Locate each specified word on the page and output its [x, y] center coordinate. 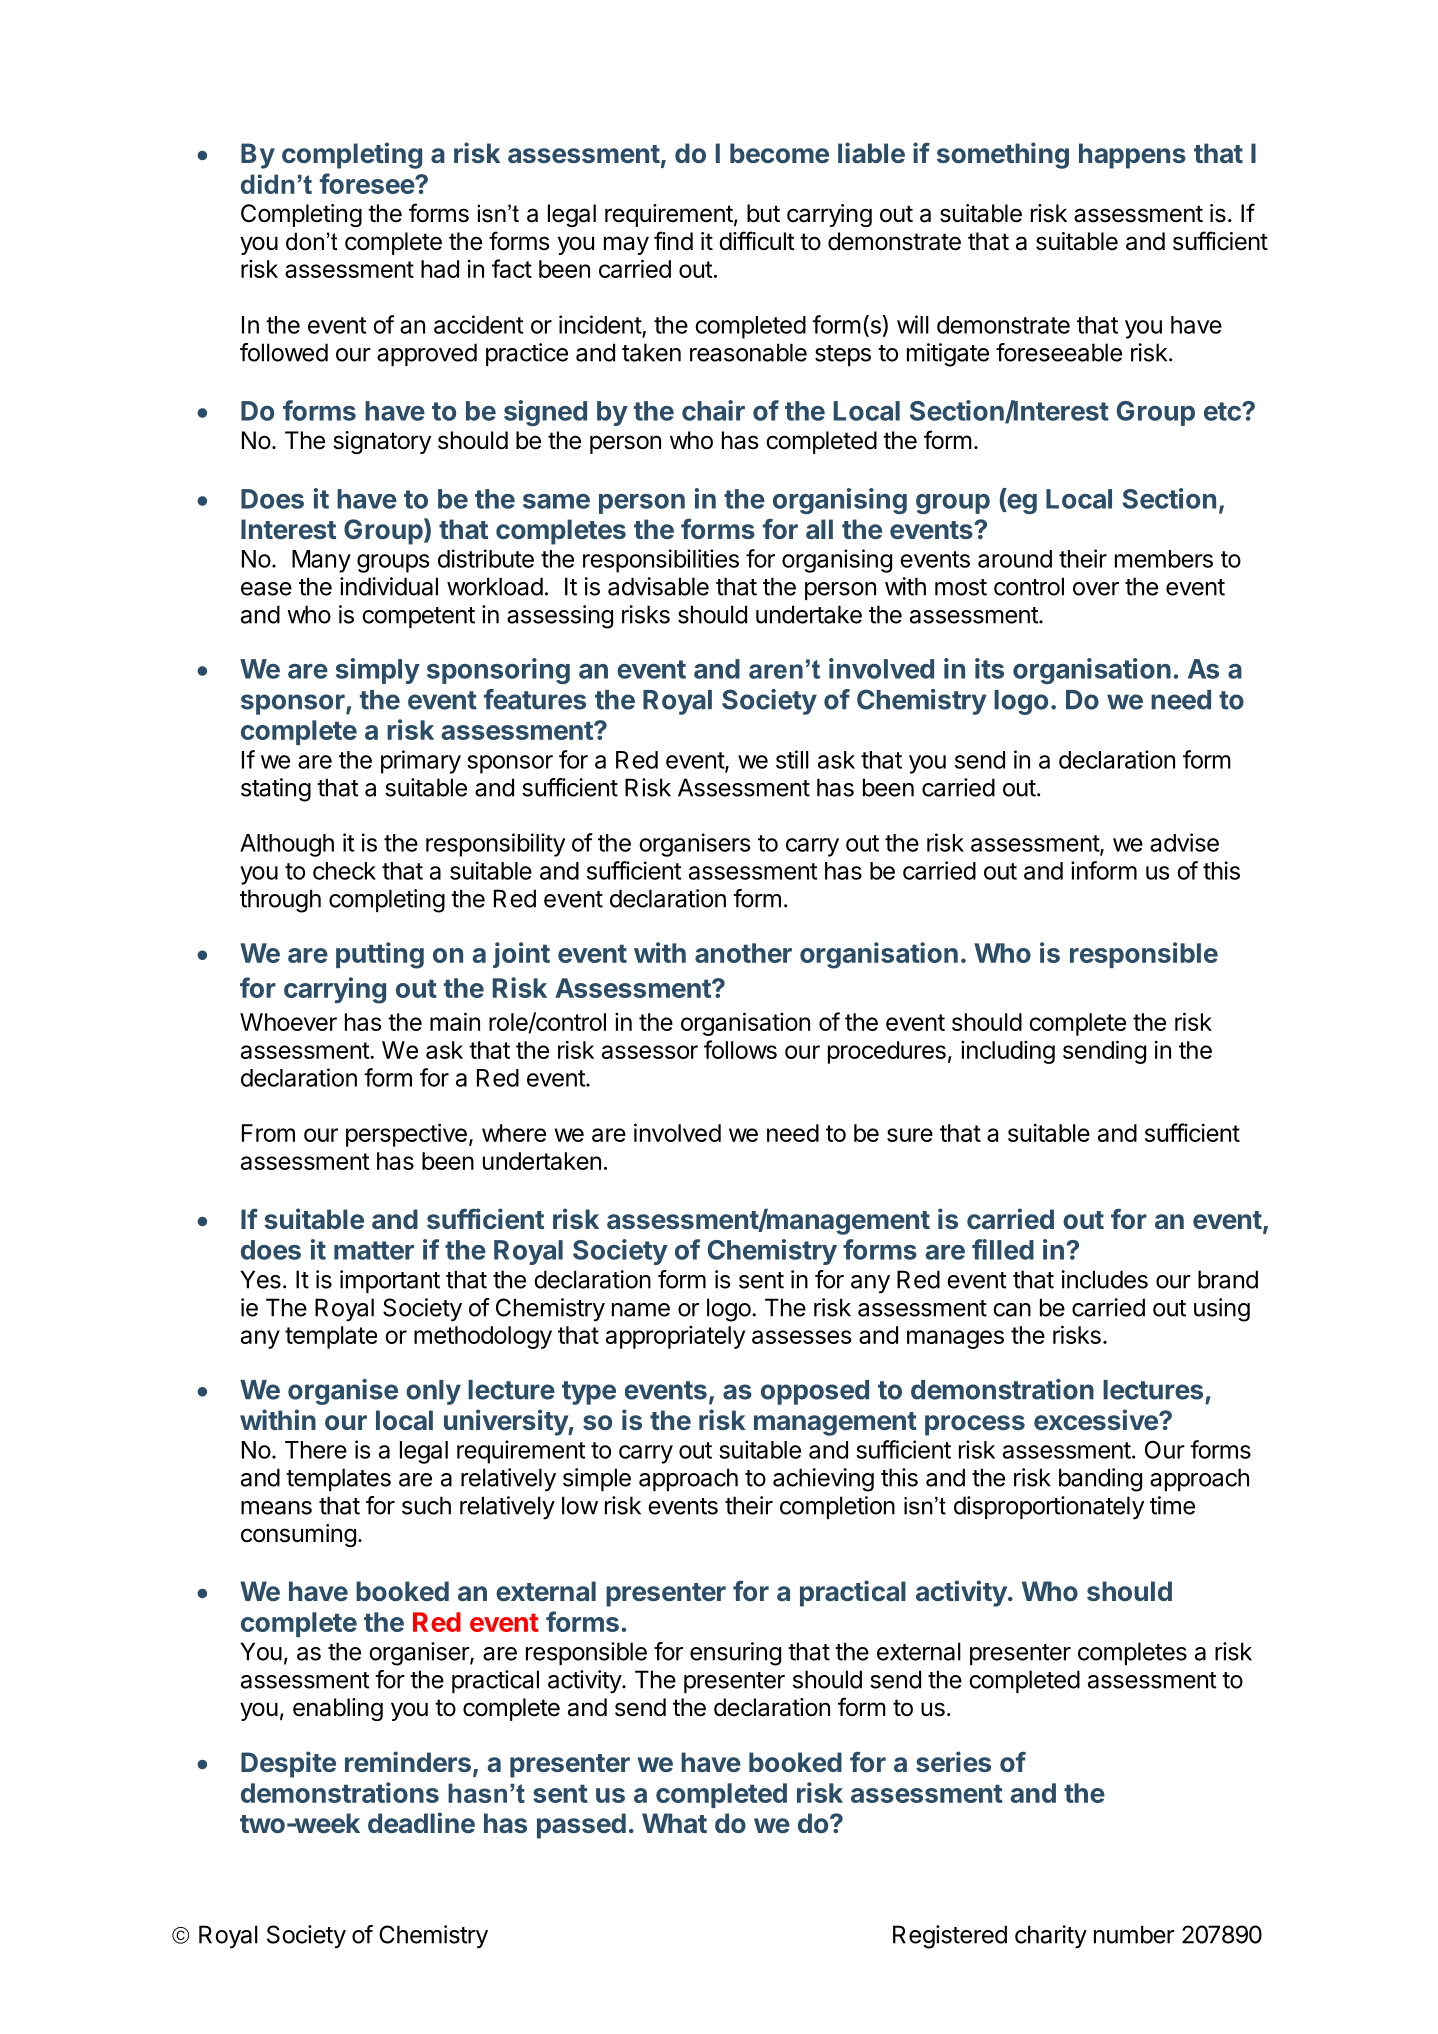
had [440, 269]
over [1096, 589]
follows [740, 1049]
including [1008, 1052]
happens [1132, 156]
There [316, 1450]
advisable [658, 586]
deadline [421, 1822]
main [455, 1021]
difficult [757, 241]
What [674, 1823]
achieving [823, 1480]
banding [1100, 1480]
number [1134, 1934]
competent [418, 617]
